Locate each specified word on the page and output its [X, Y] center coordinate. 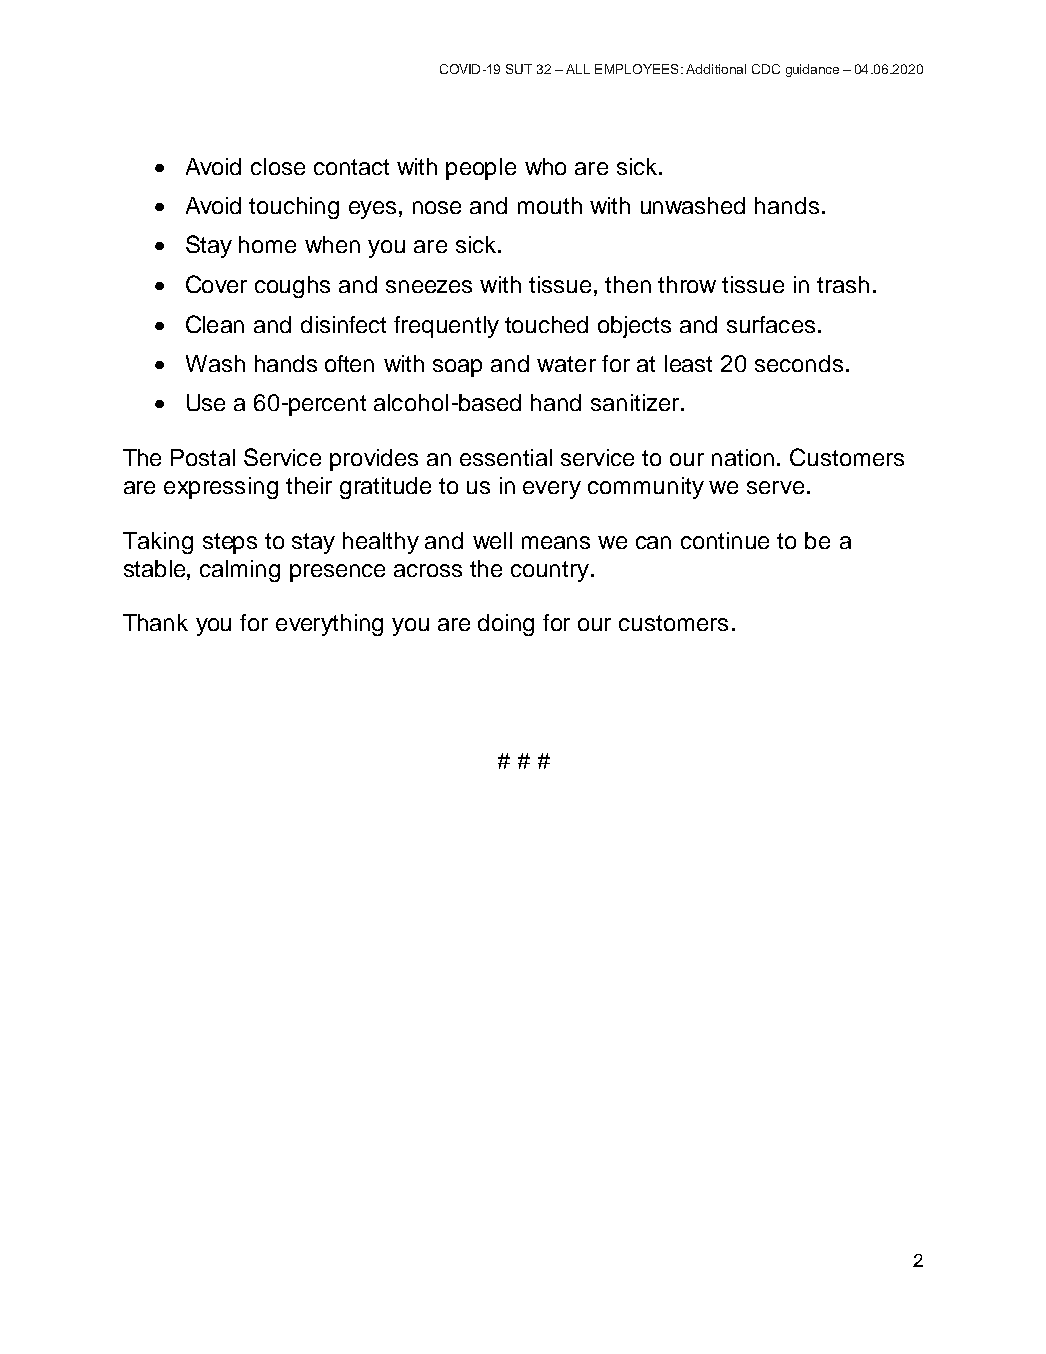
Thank [155, 622]
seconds [799, 363]
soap [457, 368]
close [278, 166]
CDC [766, 69]
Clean [215, 324]
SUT [519, 69]
